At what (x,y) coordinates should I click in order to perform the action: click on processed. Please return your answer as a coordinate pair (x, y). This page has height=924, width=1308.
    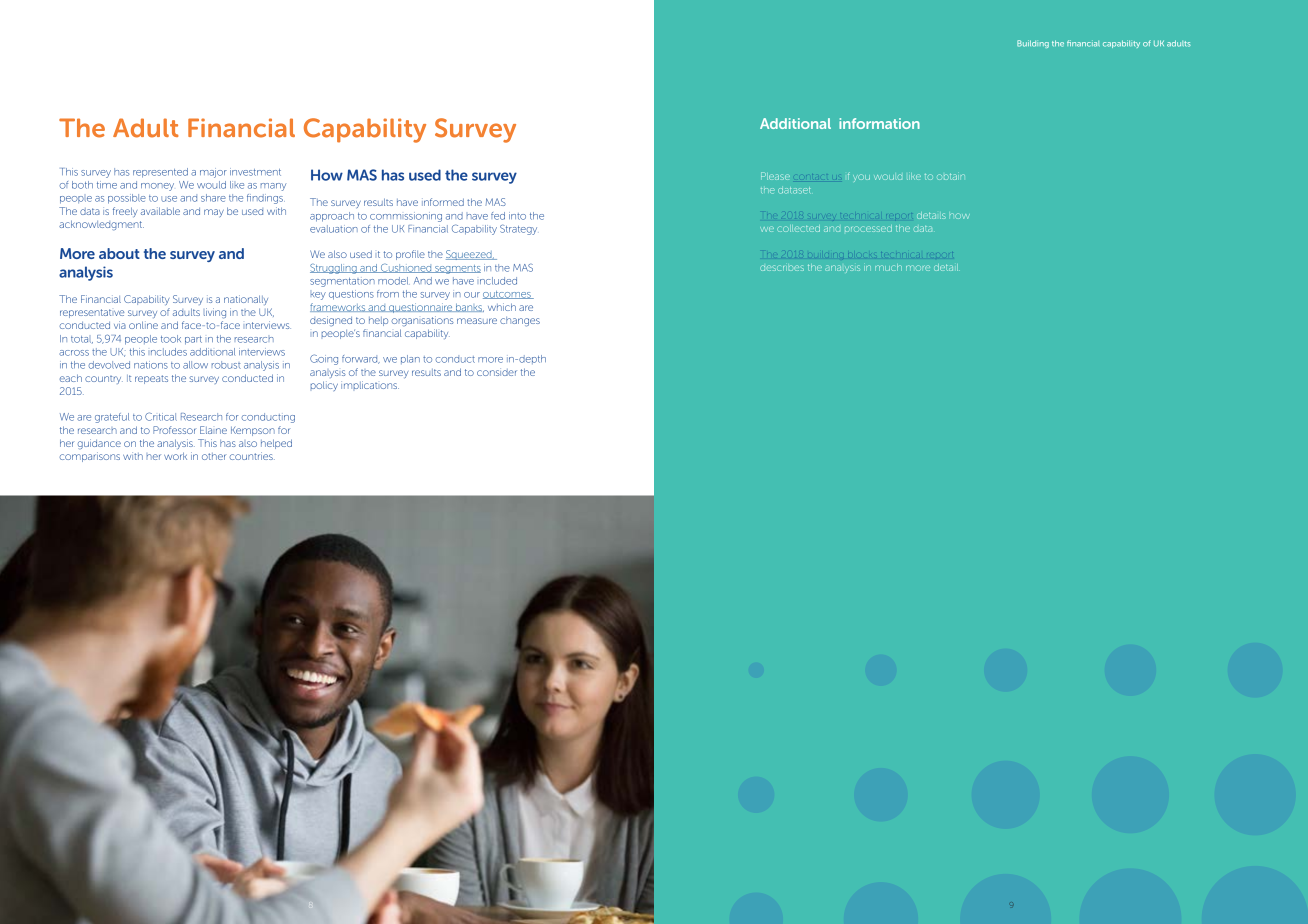
    Looking at the image, I should click on (868, 228).
